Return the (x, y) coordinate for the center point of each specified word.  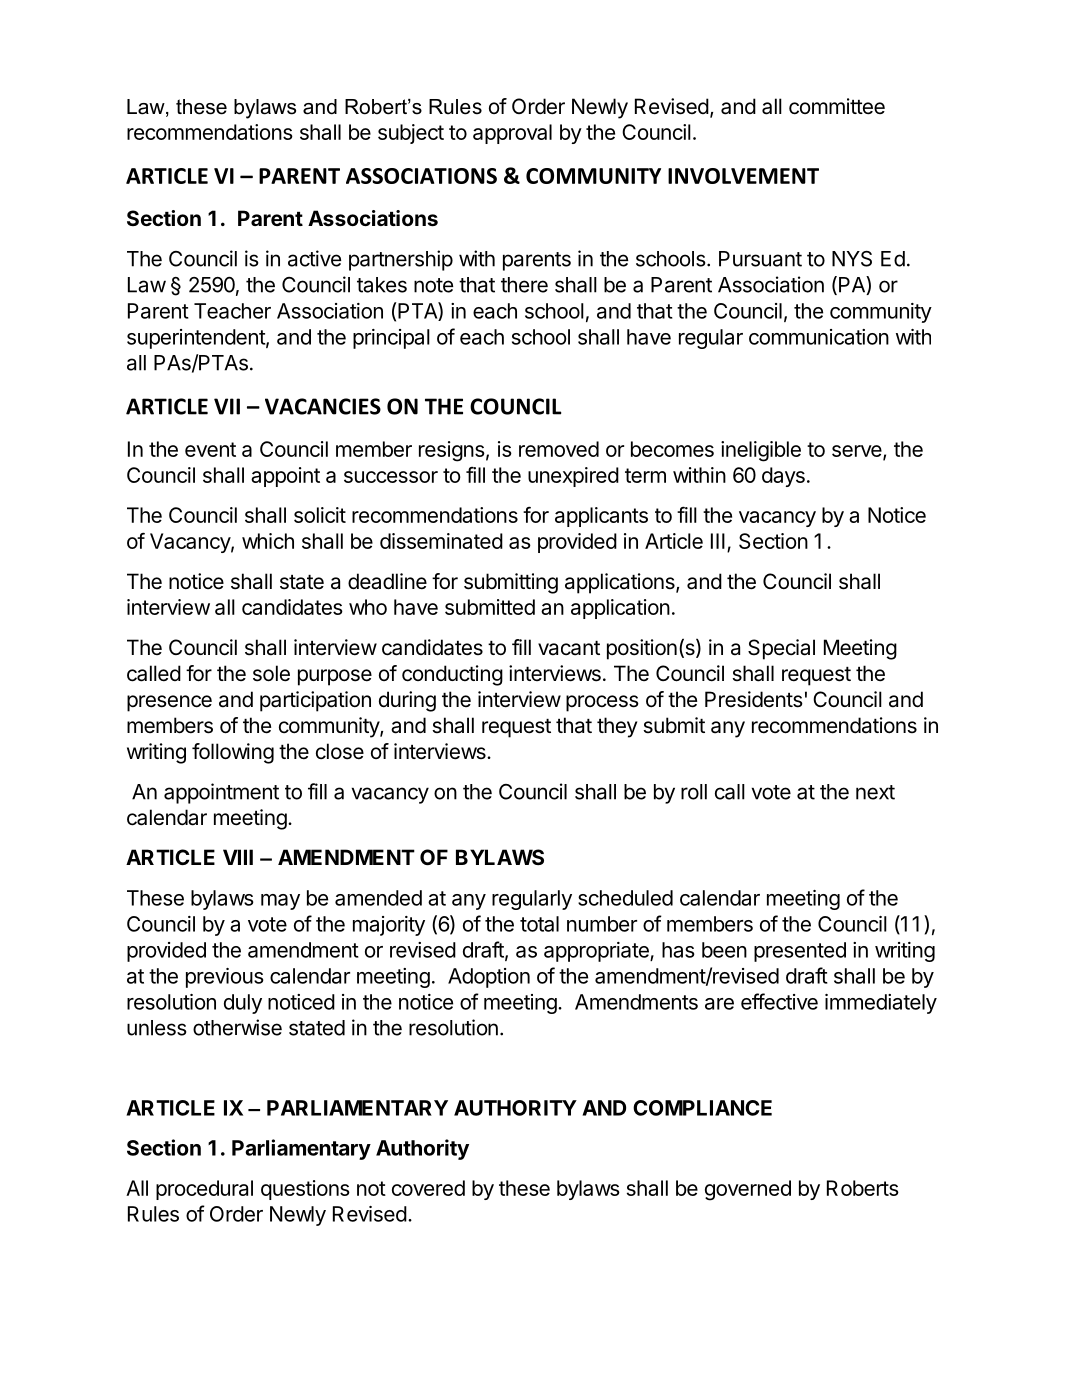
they (617, 727)
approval (512, 134)
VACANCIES (323, 406)
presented (800, 952)
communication (819, 337)
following (233, 753)
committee (837, 106)
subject (411, 134)
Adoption (489, 978)
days (783, 477)
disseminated (441, 541)
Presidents (754, 699)
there (524, 285)
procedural (204, 1190)
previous (225, 978)
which (268, 541)
